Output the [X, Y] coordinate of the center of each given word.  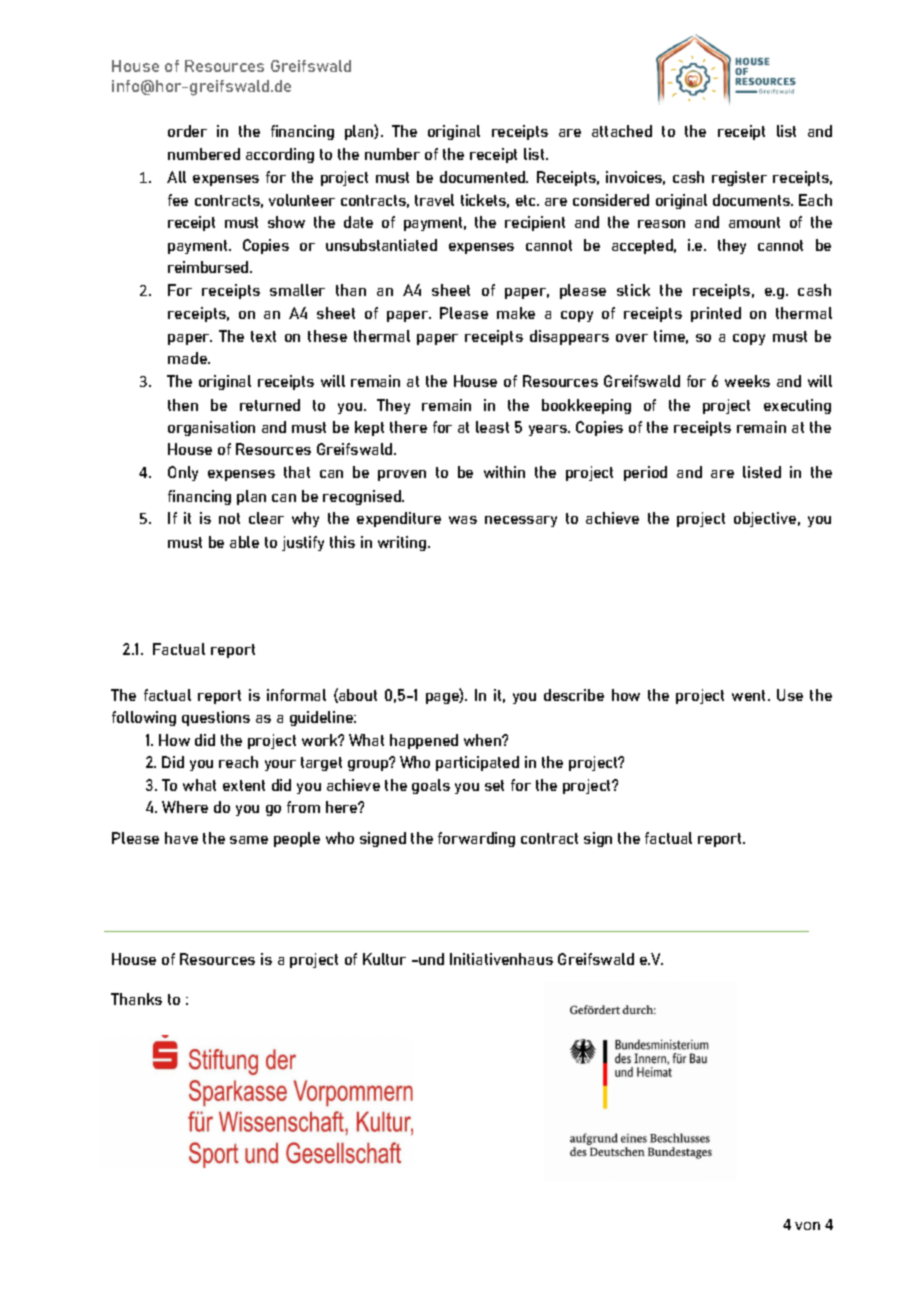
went [750, 695]
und [431, 959]
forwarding [476, 839]
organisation [211, 428]
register [739, 178]
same [249, 840]
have [181, 838]
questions [216, 718]
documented [483, 177]
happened [424, 741]
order [187, 131]
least [492, 427]
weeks [747, 381]
